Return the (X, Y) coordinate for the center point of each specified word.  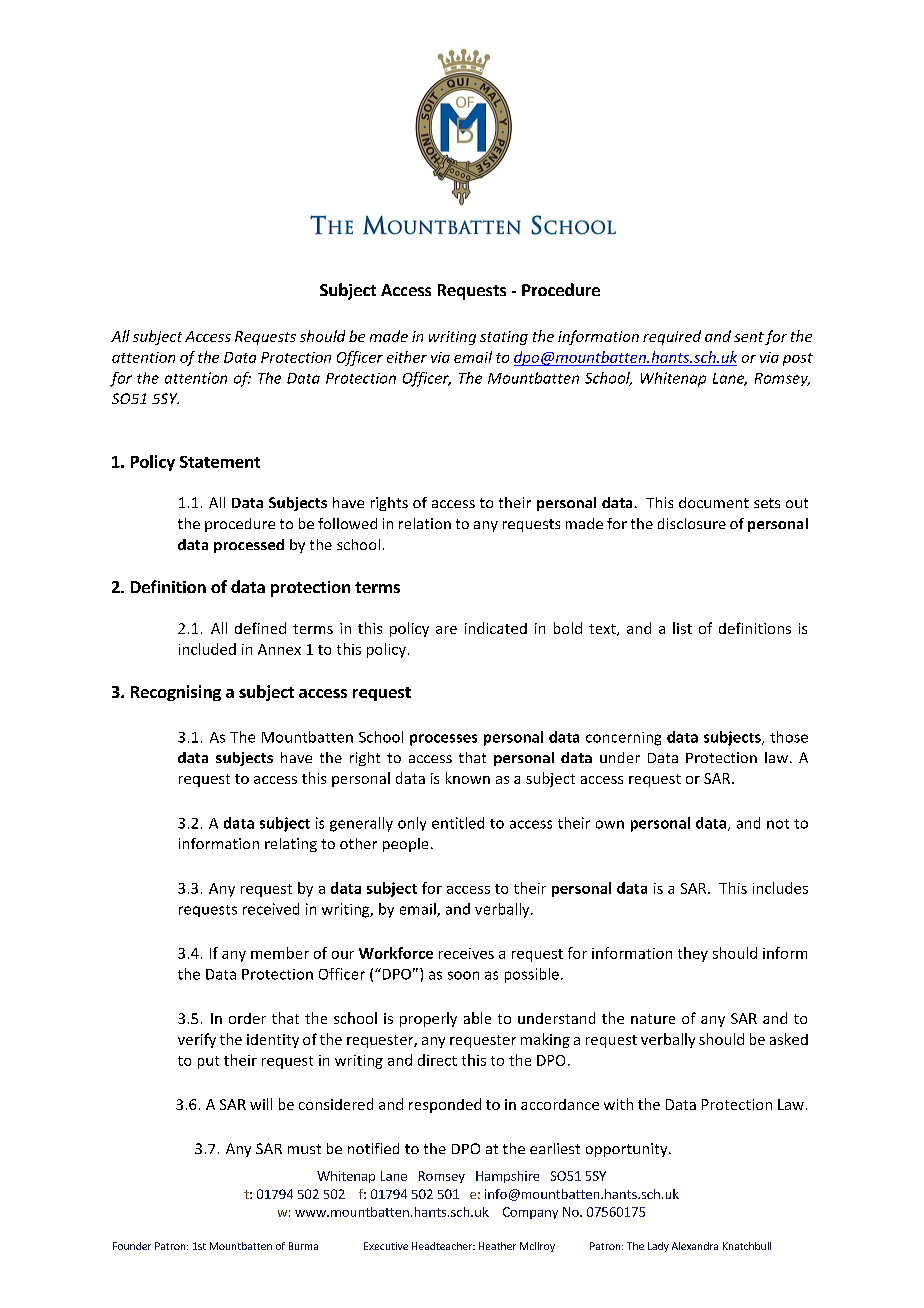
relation (425, 523)
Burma (303, 1246)
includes (780, 888)
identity (273, 1041)
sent (749, 337)
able (477, 1018)
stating (504, 338)
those (789, 737)
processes (443, 740)
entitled (458, 823)
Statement (220, 462)
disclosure (692, 523)
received (271, 909)
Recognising (176, 693)
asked (789, 1039)
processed (249, 546)
